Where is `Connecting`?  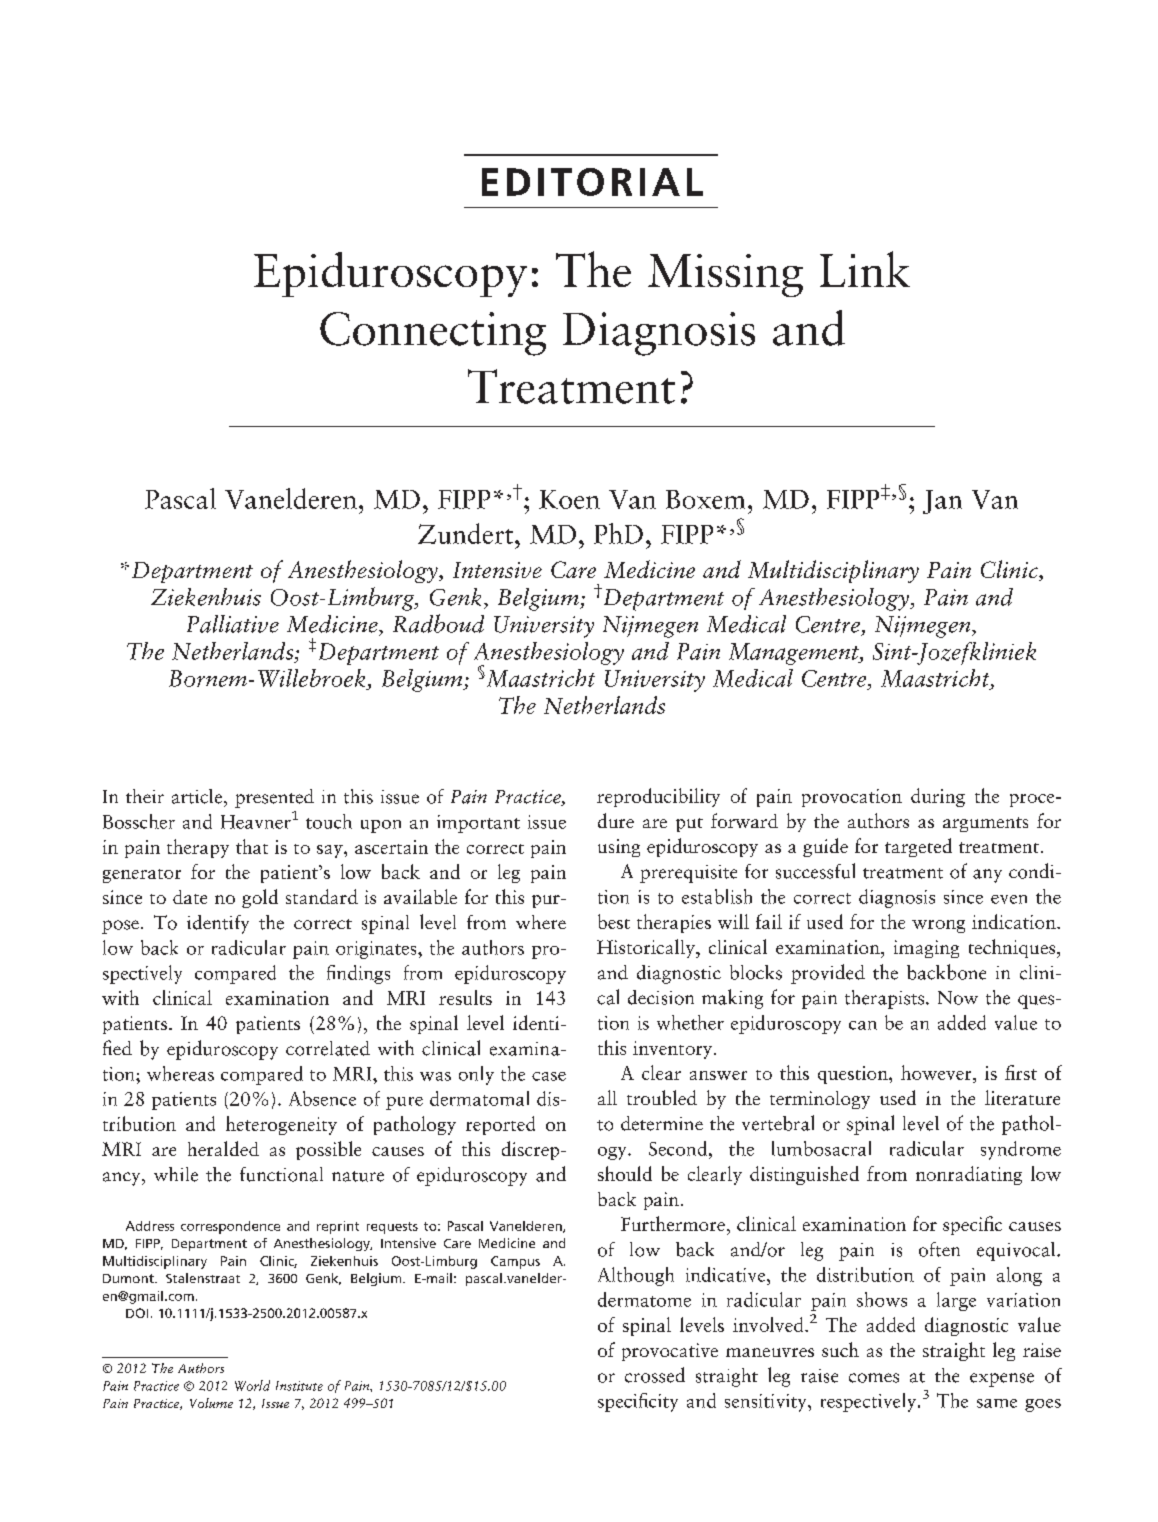
Connecting is located at coordinates (433, 334).
